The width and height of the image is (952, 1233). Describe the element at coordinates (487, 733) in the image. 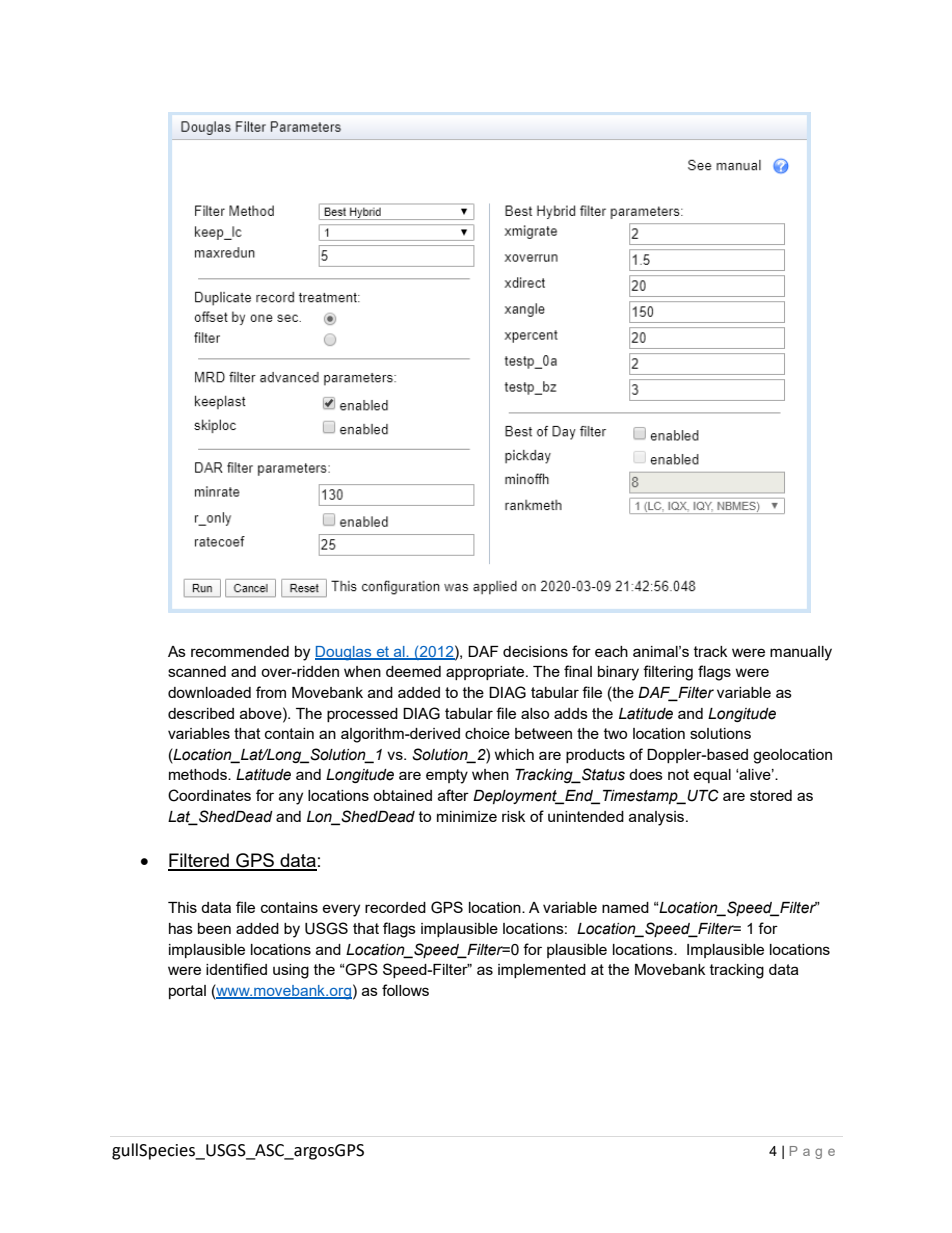

I see `choice` at that location.
